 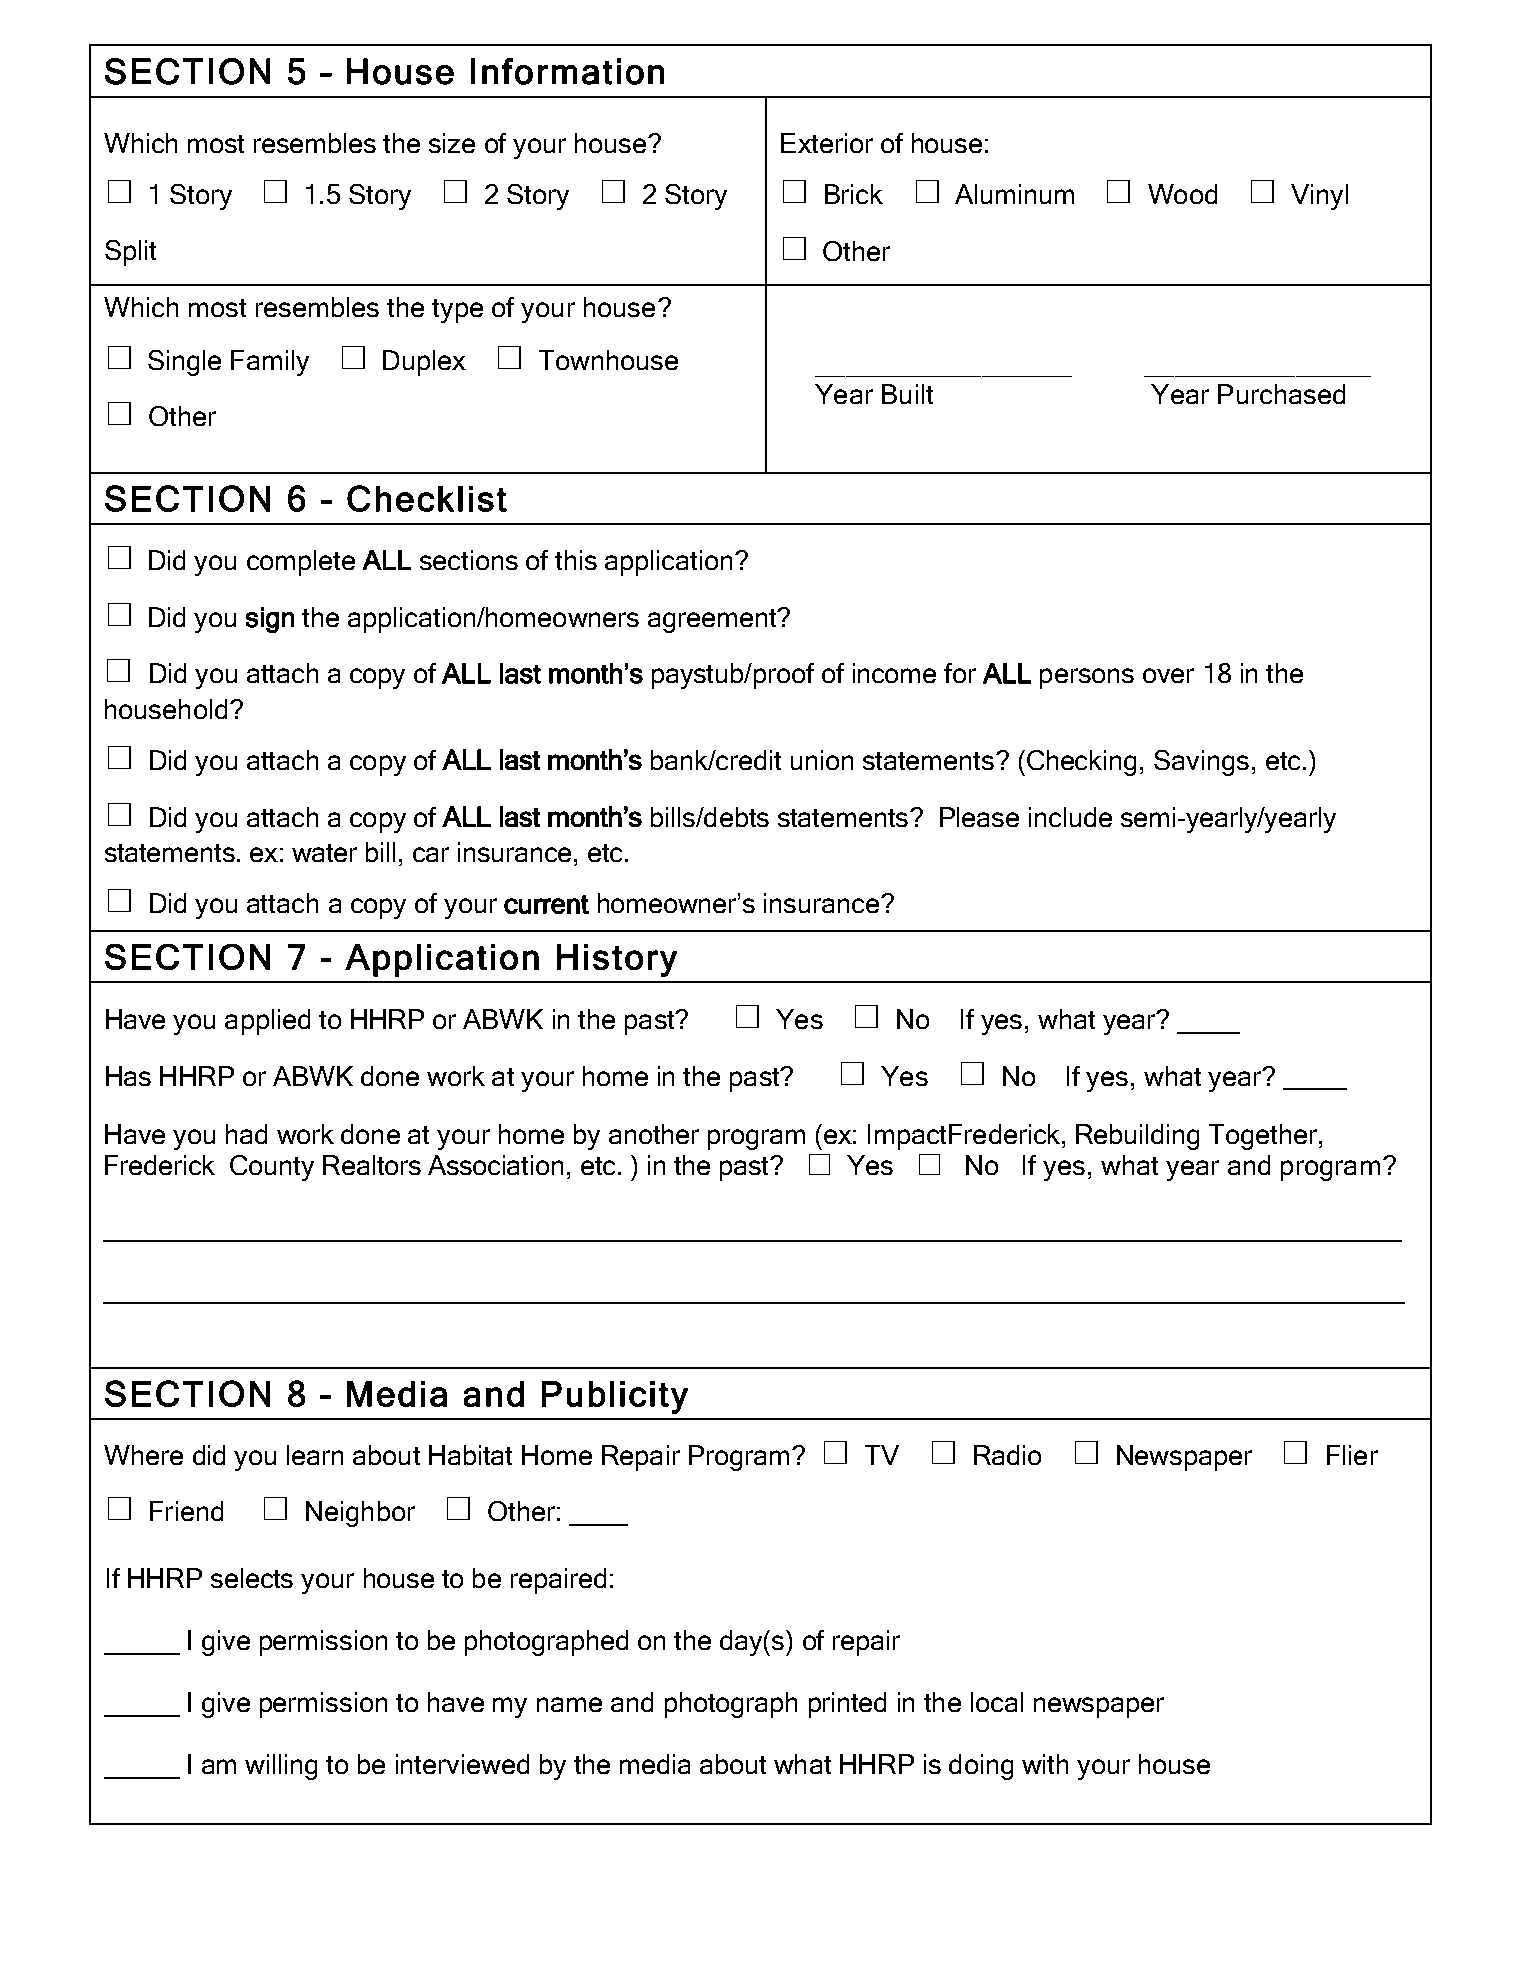 What do you see at coordinates (827, 143) in the document?
I see `Exterior` at bounding box center [827, 143].
